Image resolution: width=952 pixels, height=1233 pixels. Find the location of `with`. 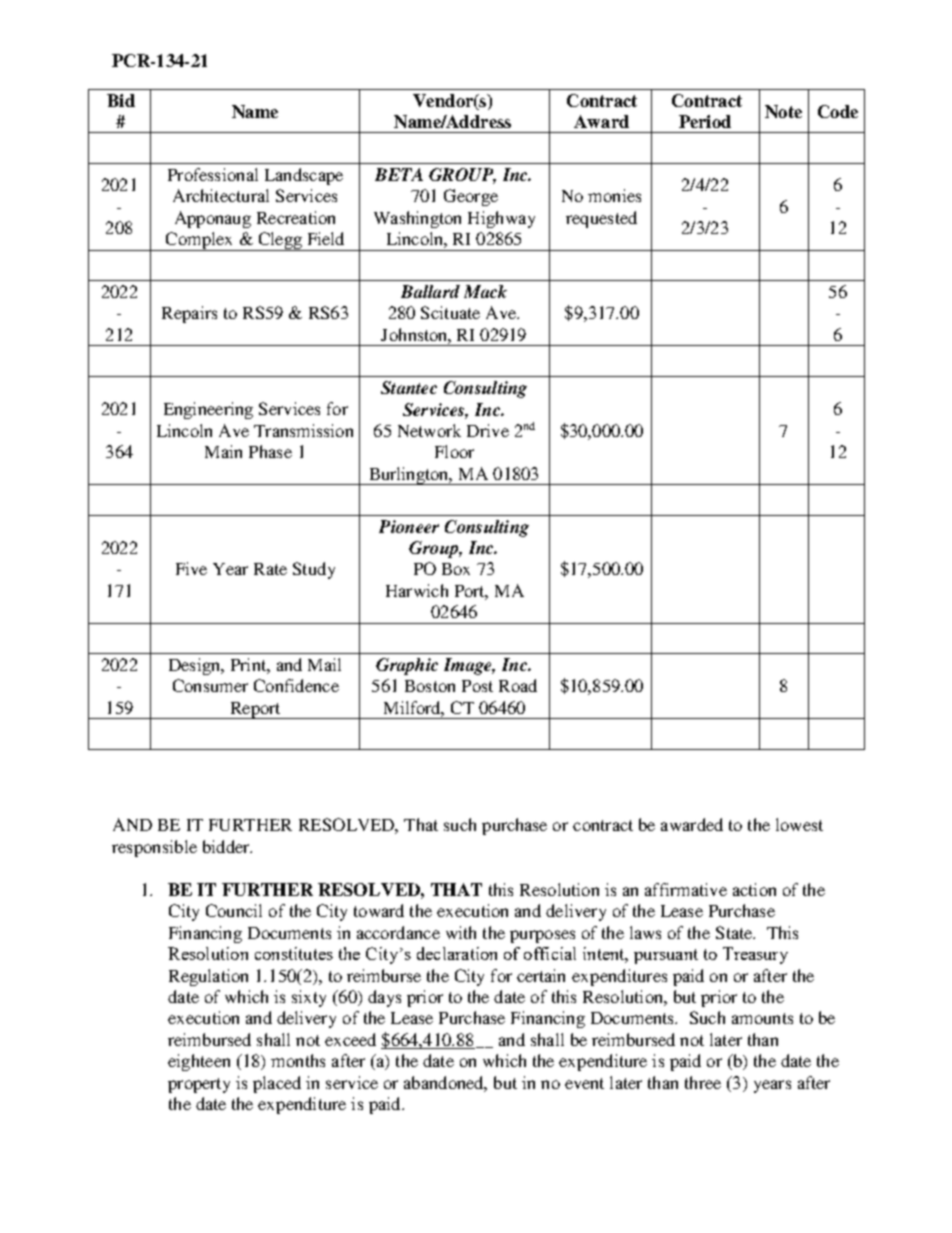

with is located at coordinates (461, 932).
